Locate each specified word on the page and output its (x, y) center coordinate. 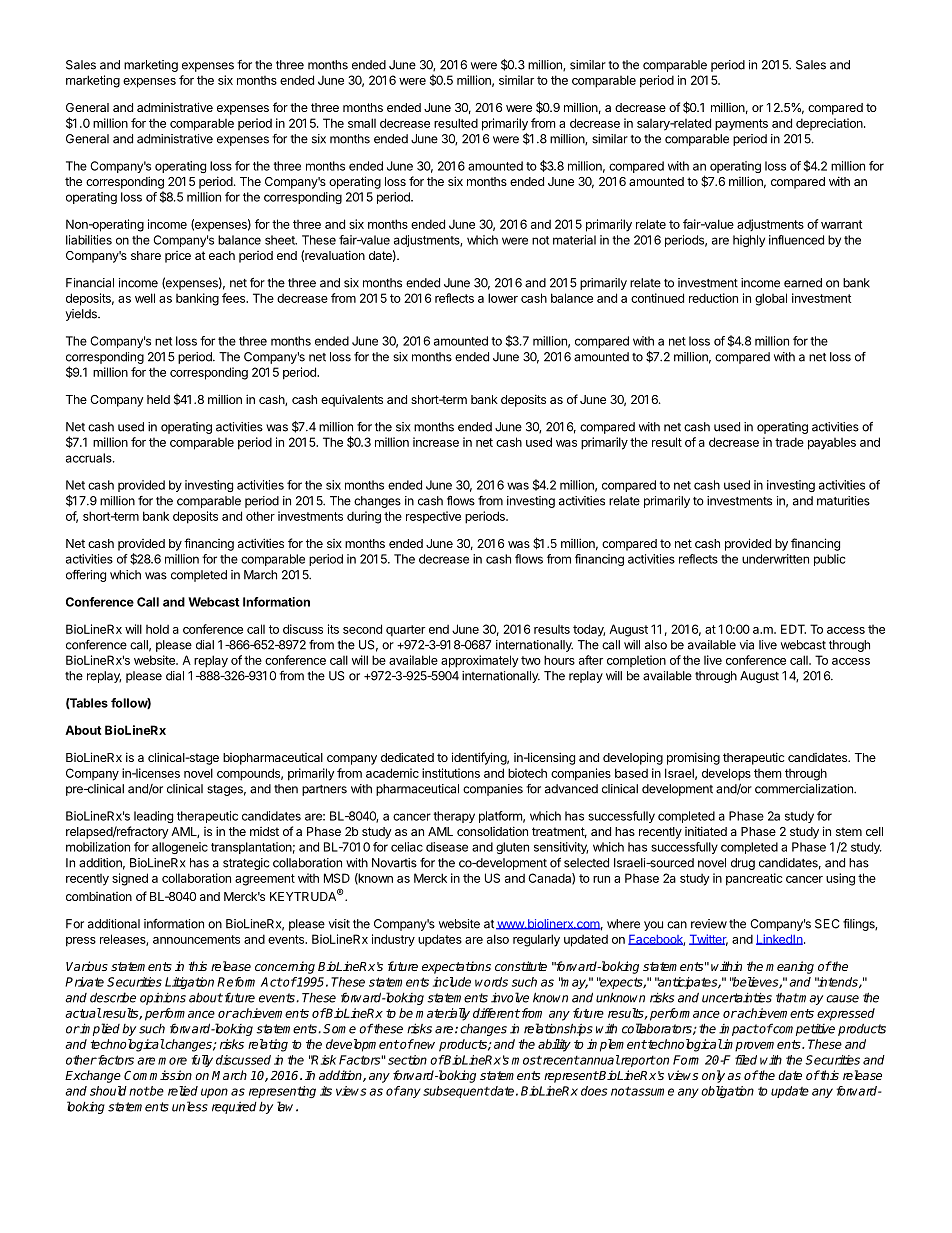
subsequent (456, 1092)
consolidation (492, 831)
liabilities (89, 240)
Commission (158, 1075)
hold (157, 629)
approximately (480, 661)
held (158, 399)
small (362, 123)
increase (436, 442)
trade (789, 442)
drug (743, 864)
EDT (793, 629)
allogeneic (180, 848)
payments (741, 125)
